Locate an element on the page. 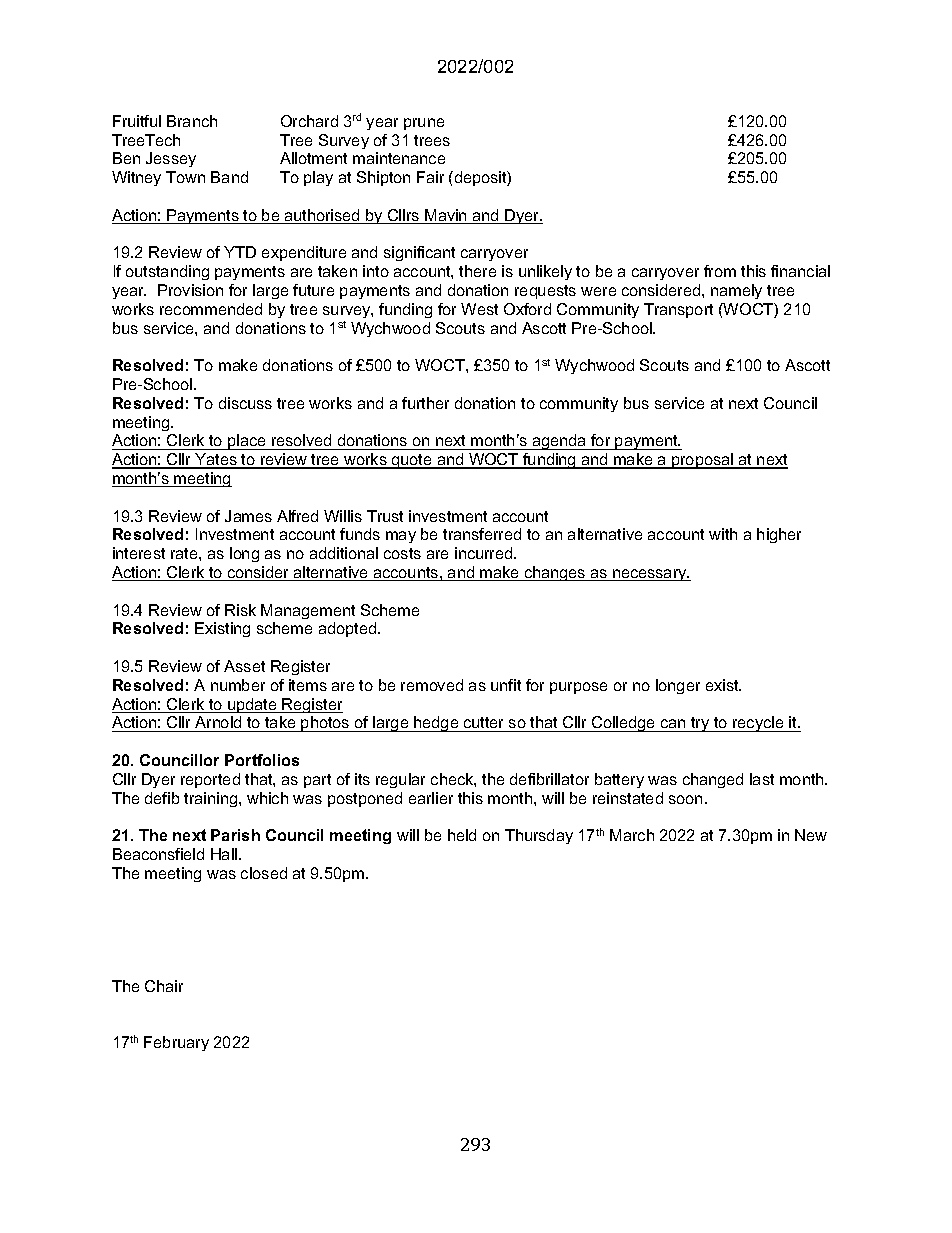 This image has height=1233, width=952. Jessey is located at coordinates (171, 159).
